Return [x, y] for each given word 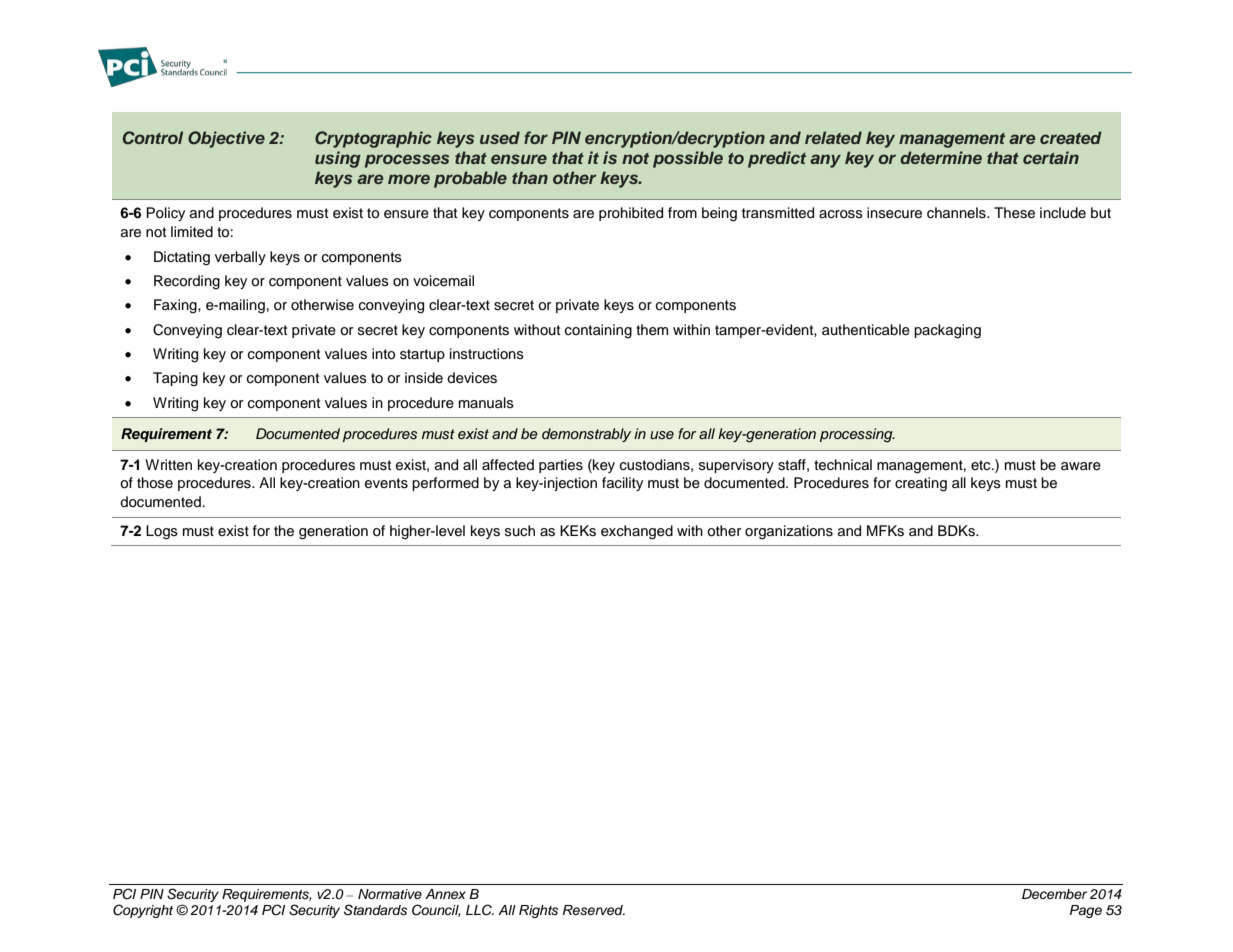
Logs [162, 532]
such [520, 530]
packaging [947, 331]
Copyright [143, 911]
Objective [226, 139]
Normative [390, 894]
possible [688, 159]
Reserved [594, 910]
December [1054, 894]
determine [941, 157]
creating [921, 484]
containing [598, 331]
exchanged [637, 532]
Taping [175, 379]
